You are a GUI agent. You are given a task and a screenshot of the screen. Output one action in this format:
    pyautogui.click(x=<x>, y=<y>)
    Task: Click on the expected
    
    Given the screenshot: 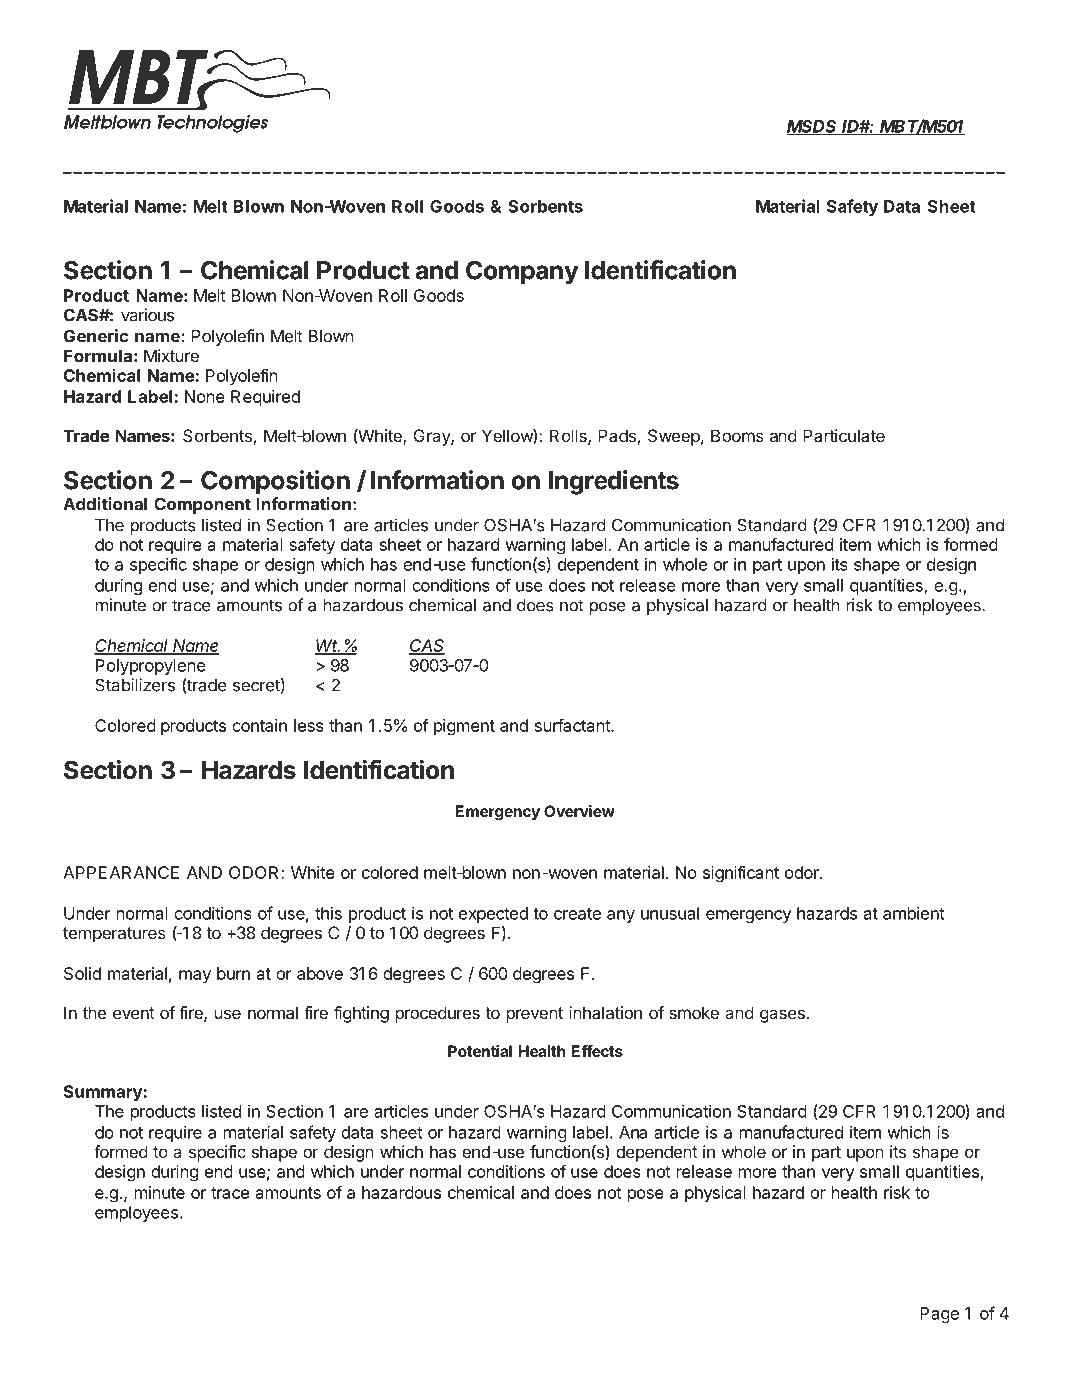 What is the action you would take?
    pyautogui.click(x=493, y=915)
